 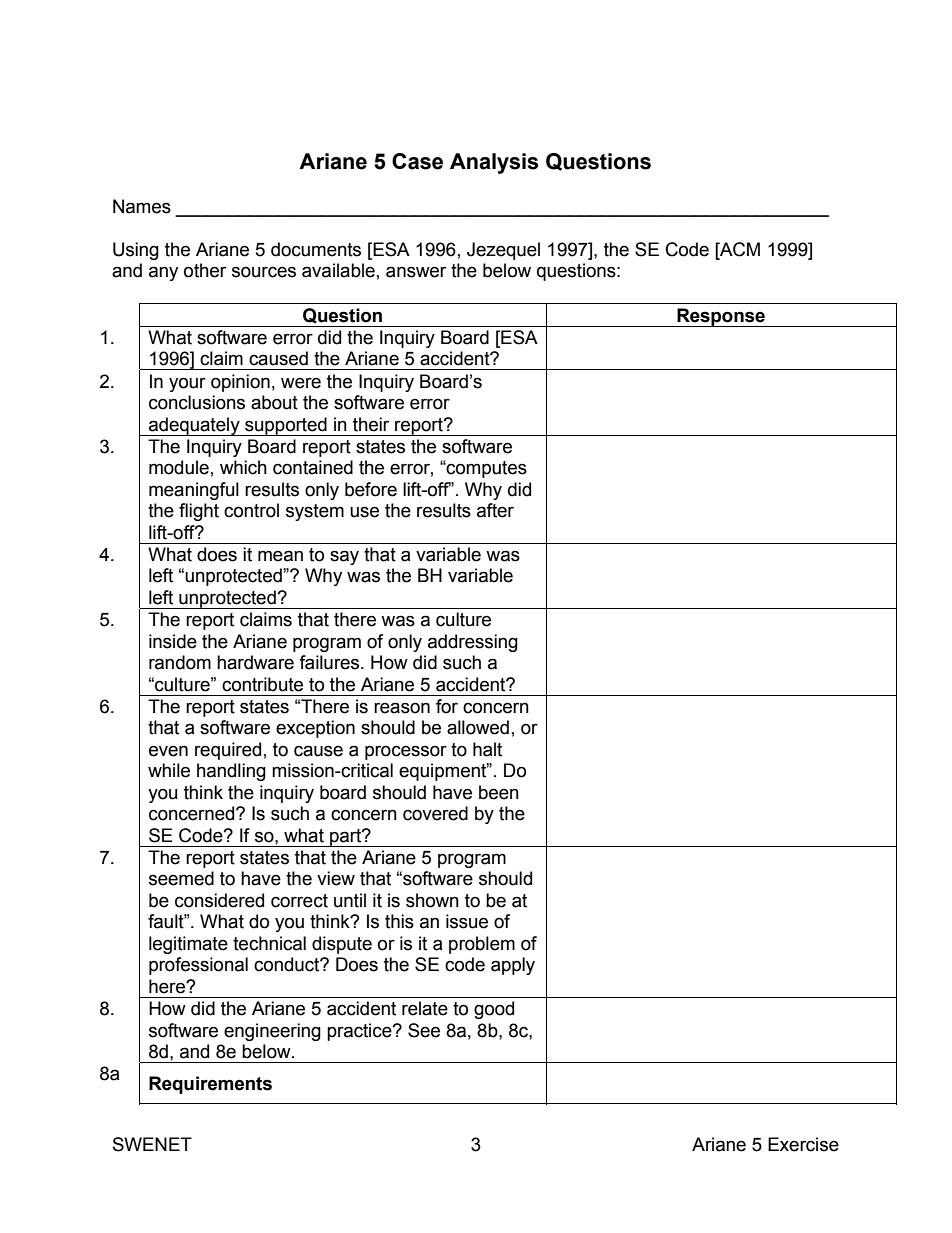 What do you see at coordinates (210, 1085) in the document?
I see `Requirements` at bounding box center [210, 1085].
